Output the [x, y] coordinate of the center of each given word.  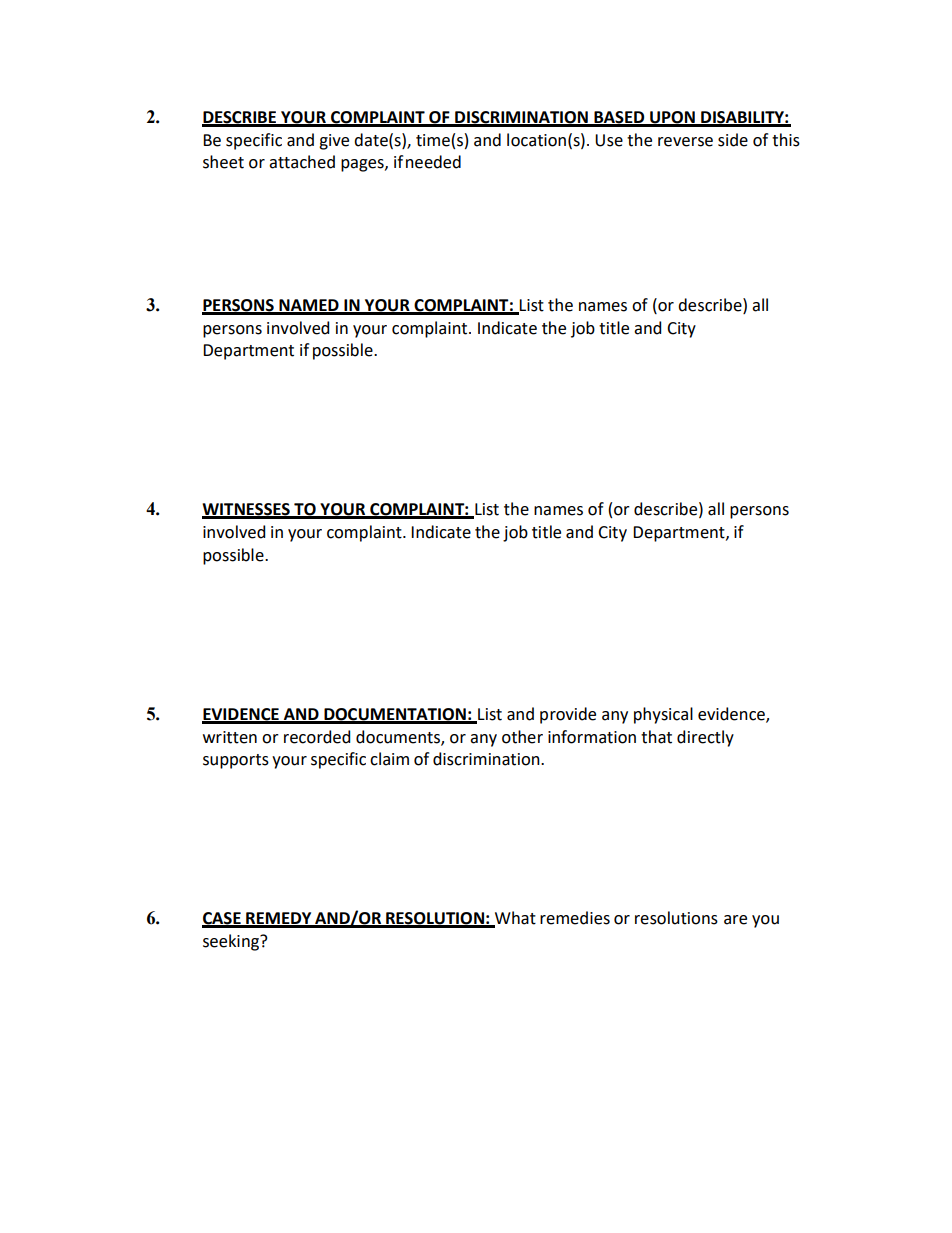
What [514, 919]
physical [663, 715]
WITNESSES [247, 510]
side [733, 140]
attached [302, 162]
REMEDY [279, 919]
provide [568, 715]
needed [433, 162]
